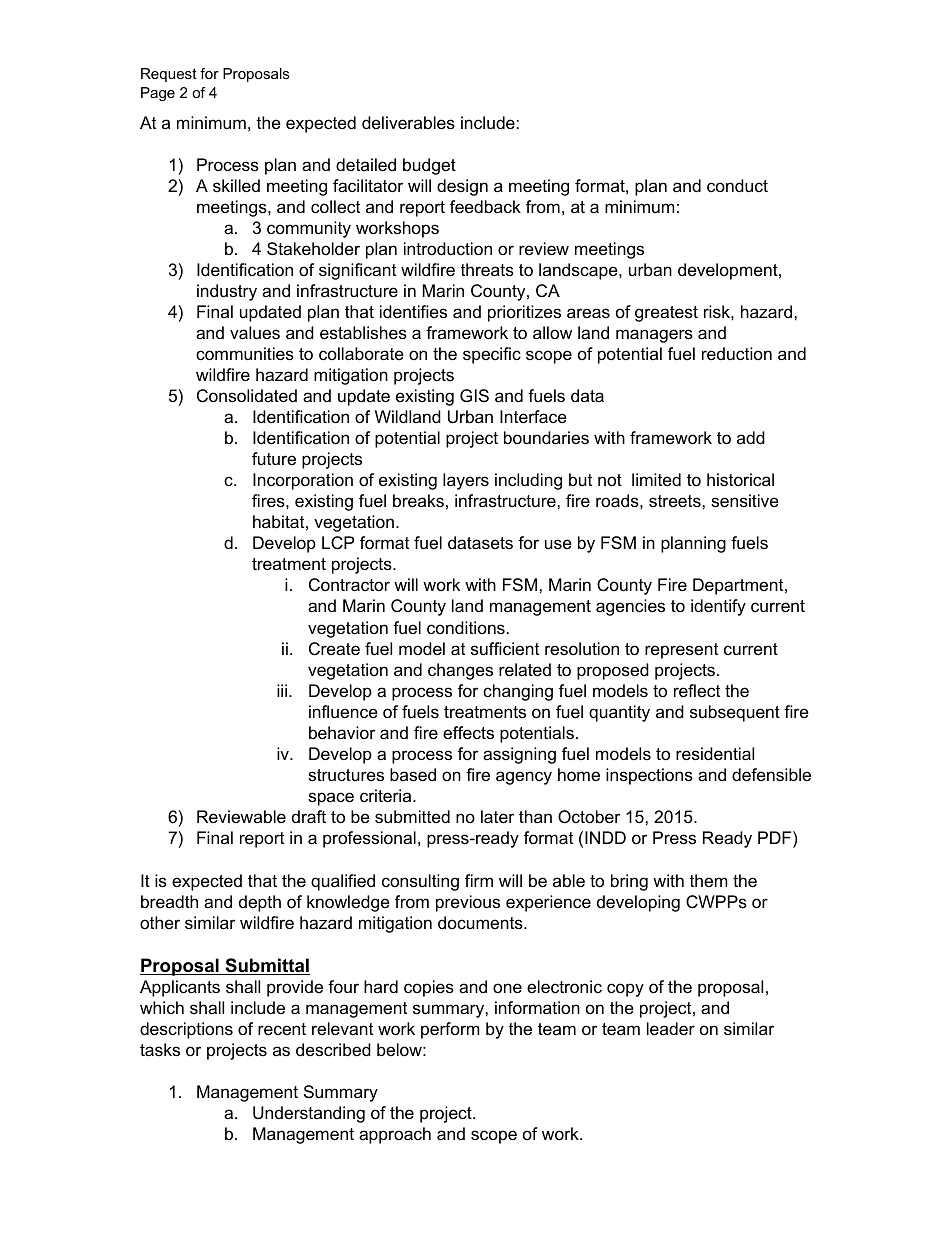 This screenshot has height=1233, width=952. What do you see at coordinates (671, 1029) in the screenshot?
I see `leader` at bounding box center [671, 1029].
